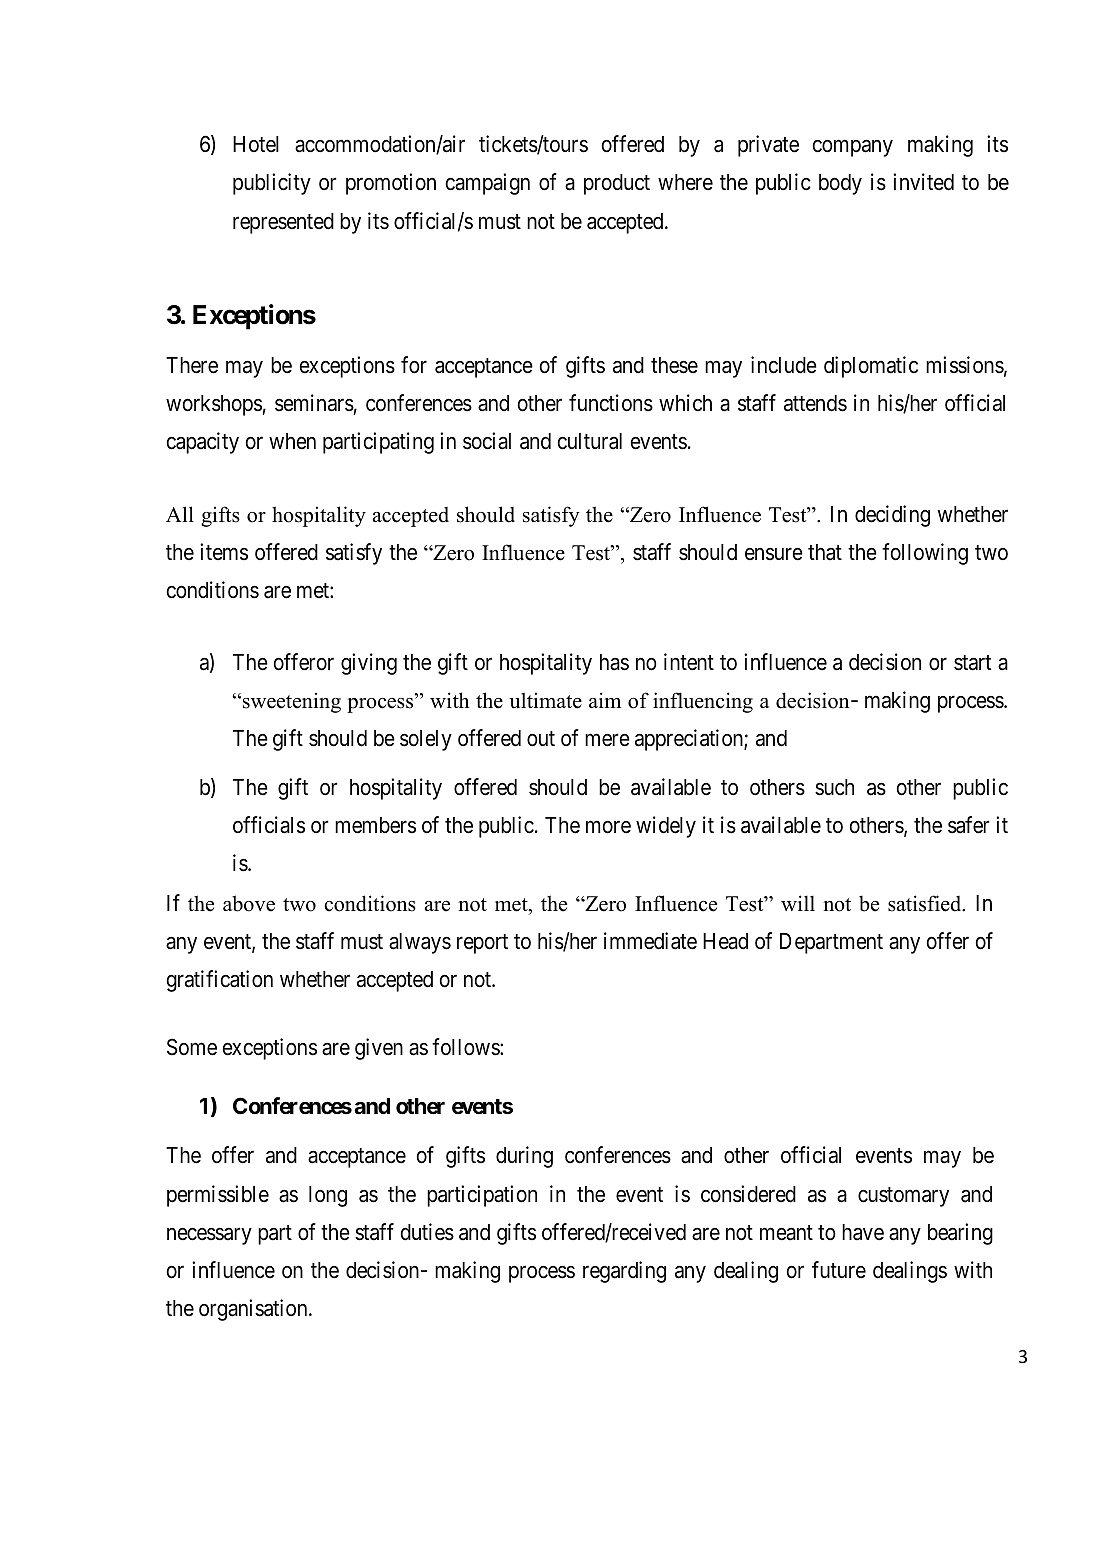  I want to click on seminars, so click(314, 403).
